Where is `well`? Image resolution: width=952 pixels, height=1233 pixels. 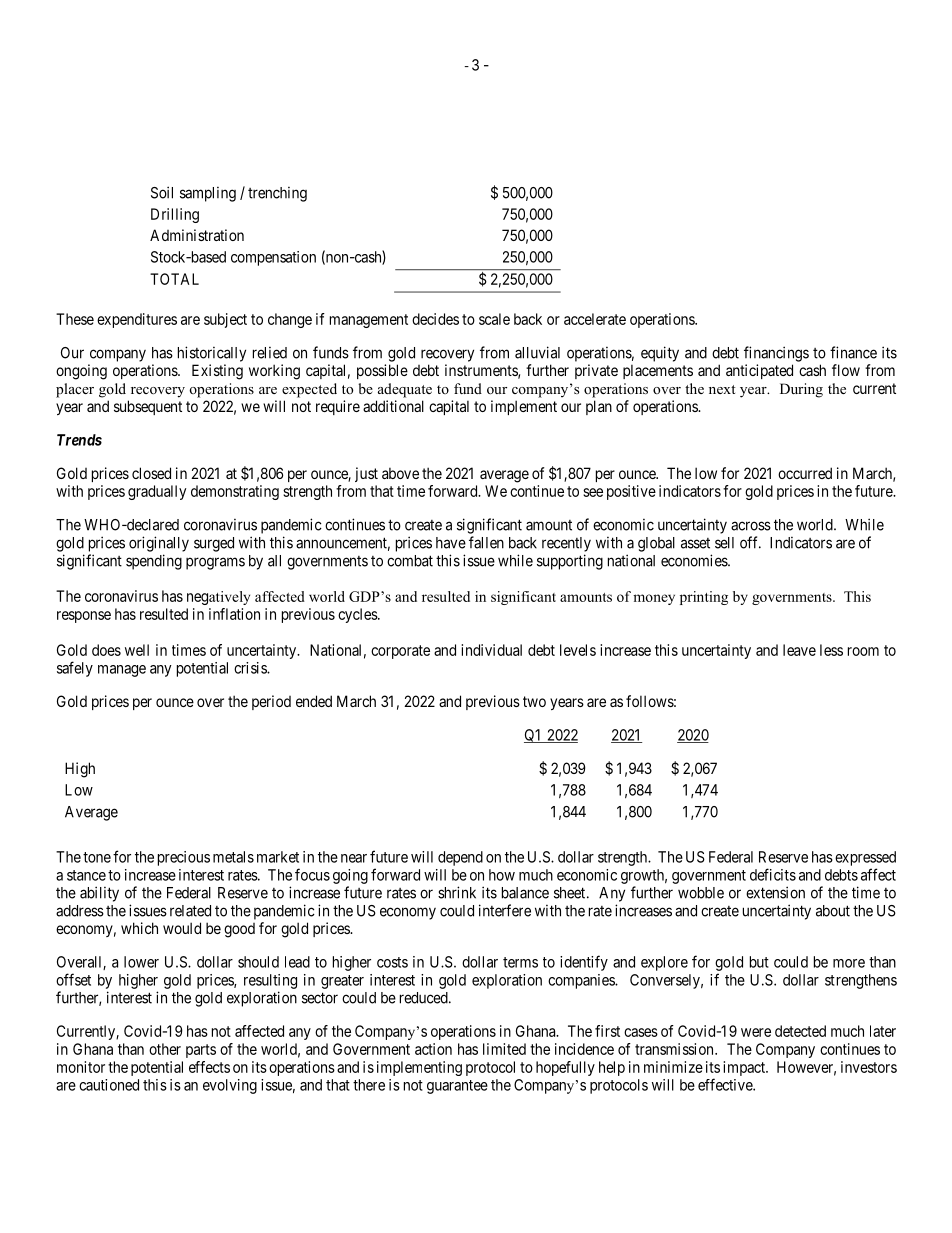 well is located at coordinates (137, 650).
